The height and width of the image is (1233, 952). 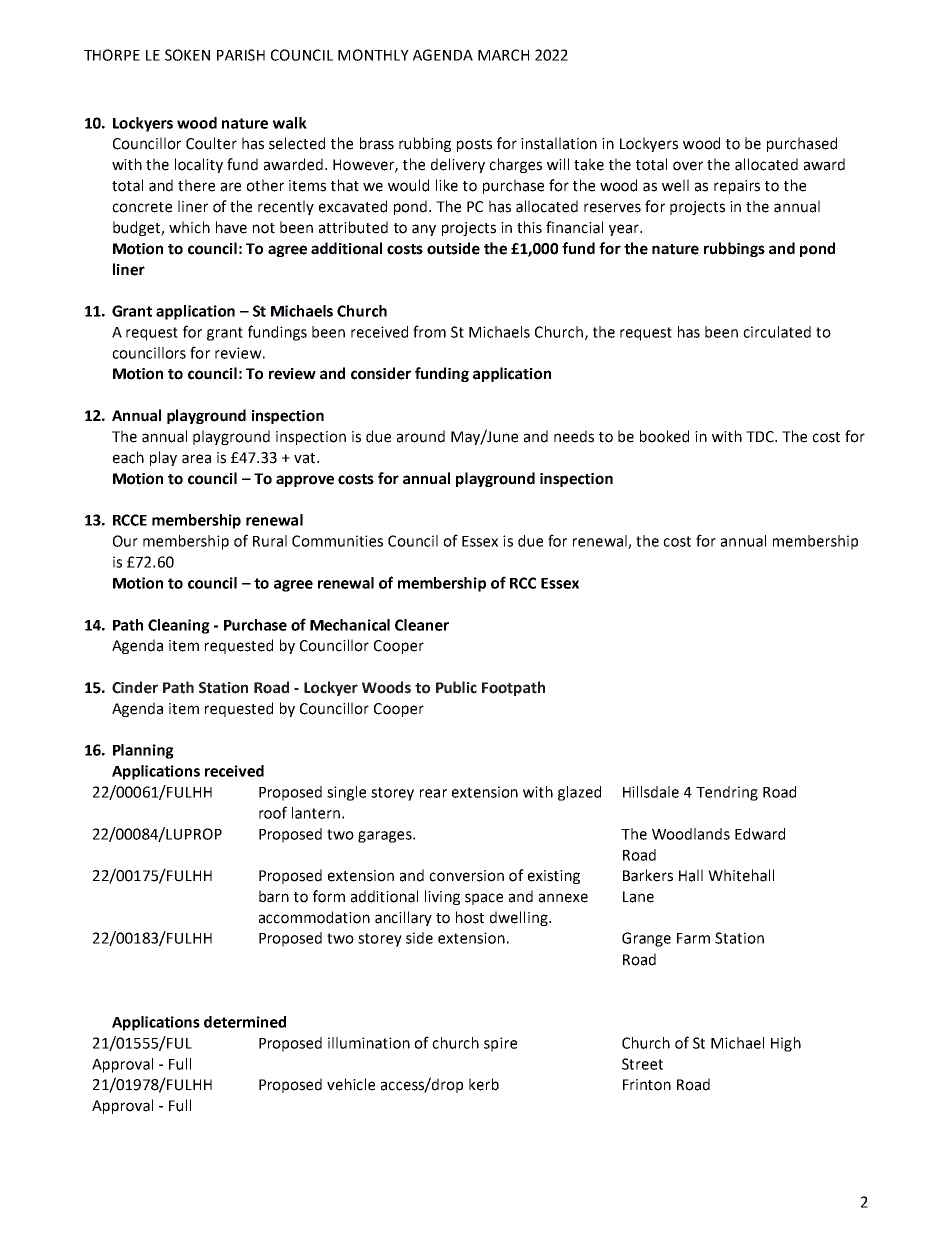 I want to click on Hillsdale, so click(x=651, y=792).
